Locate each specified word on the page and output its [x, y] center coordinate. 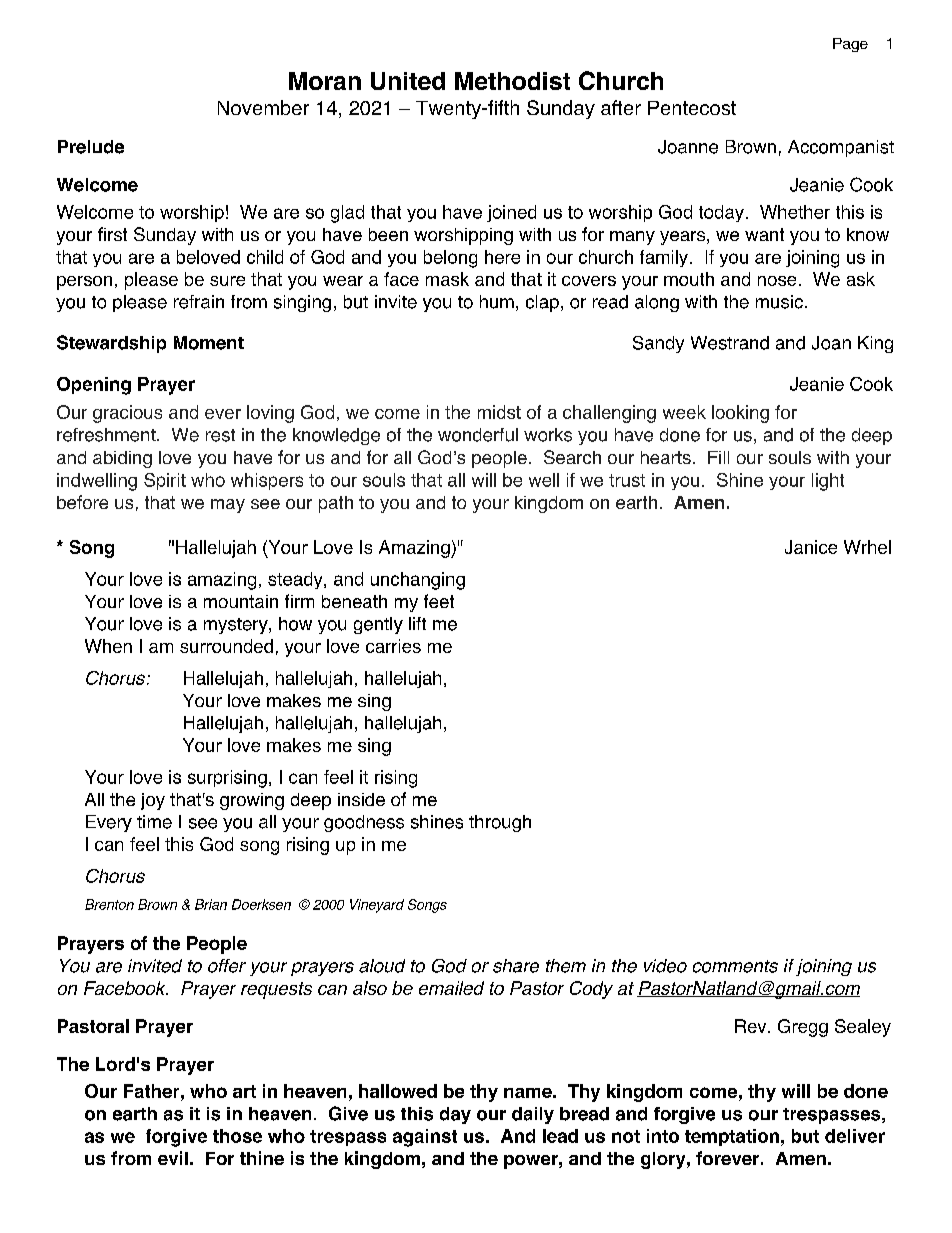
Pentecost [692, 108]
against [425, 1138]
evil [173, 1158]
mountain [241, 601]
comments [735, 966]
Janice [811, 547]
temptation [732, 1137]
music [779, 302]
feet [439, 601]
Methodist [512, 81]
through [500, 823]
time [154, 822]
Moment [209, 343]
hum [497, 302]
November [263, 107]
